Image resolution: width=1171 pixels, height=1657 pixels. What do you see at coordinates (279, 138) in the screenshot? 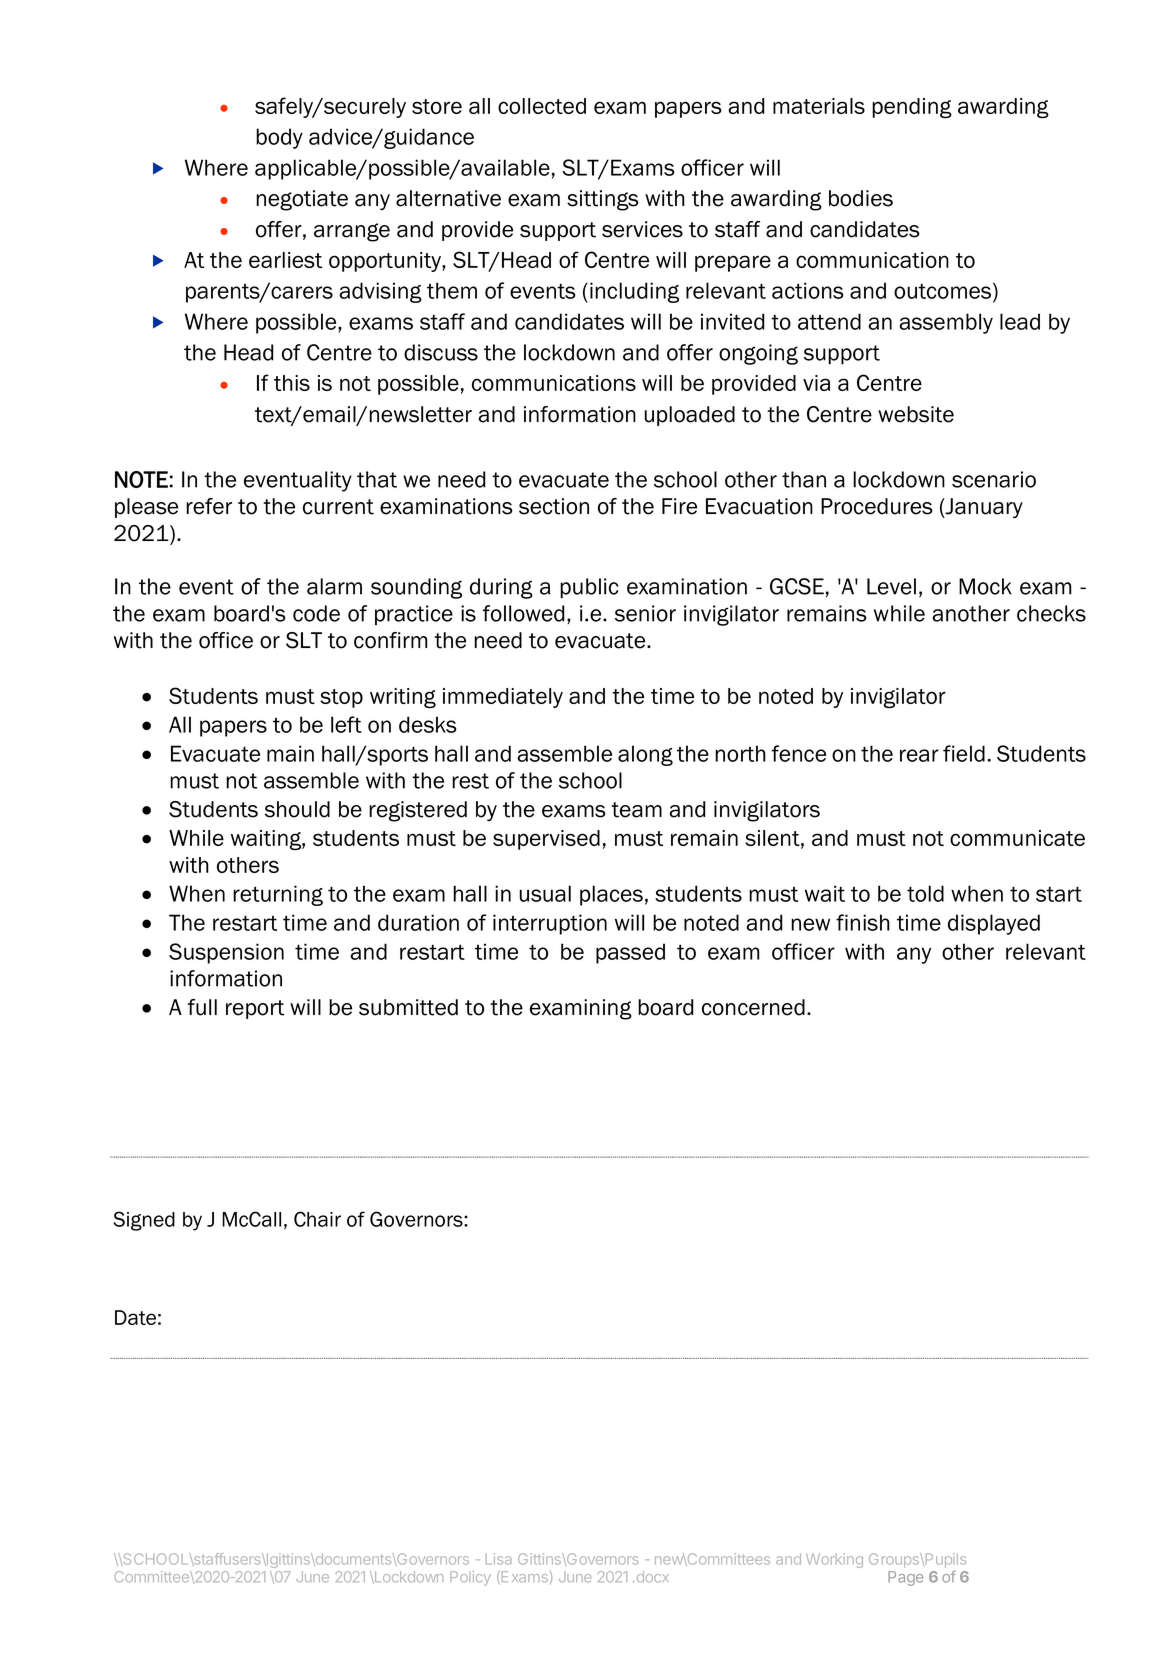
I see `body` at bounding box center [279, 138].
